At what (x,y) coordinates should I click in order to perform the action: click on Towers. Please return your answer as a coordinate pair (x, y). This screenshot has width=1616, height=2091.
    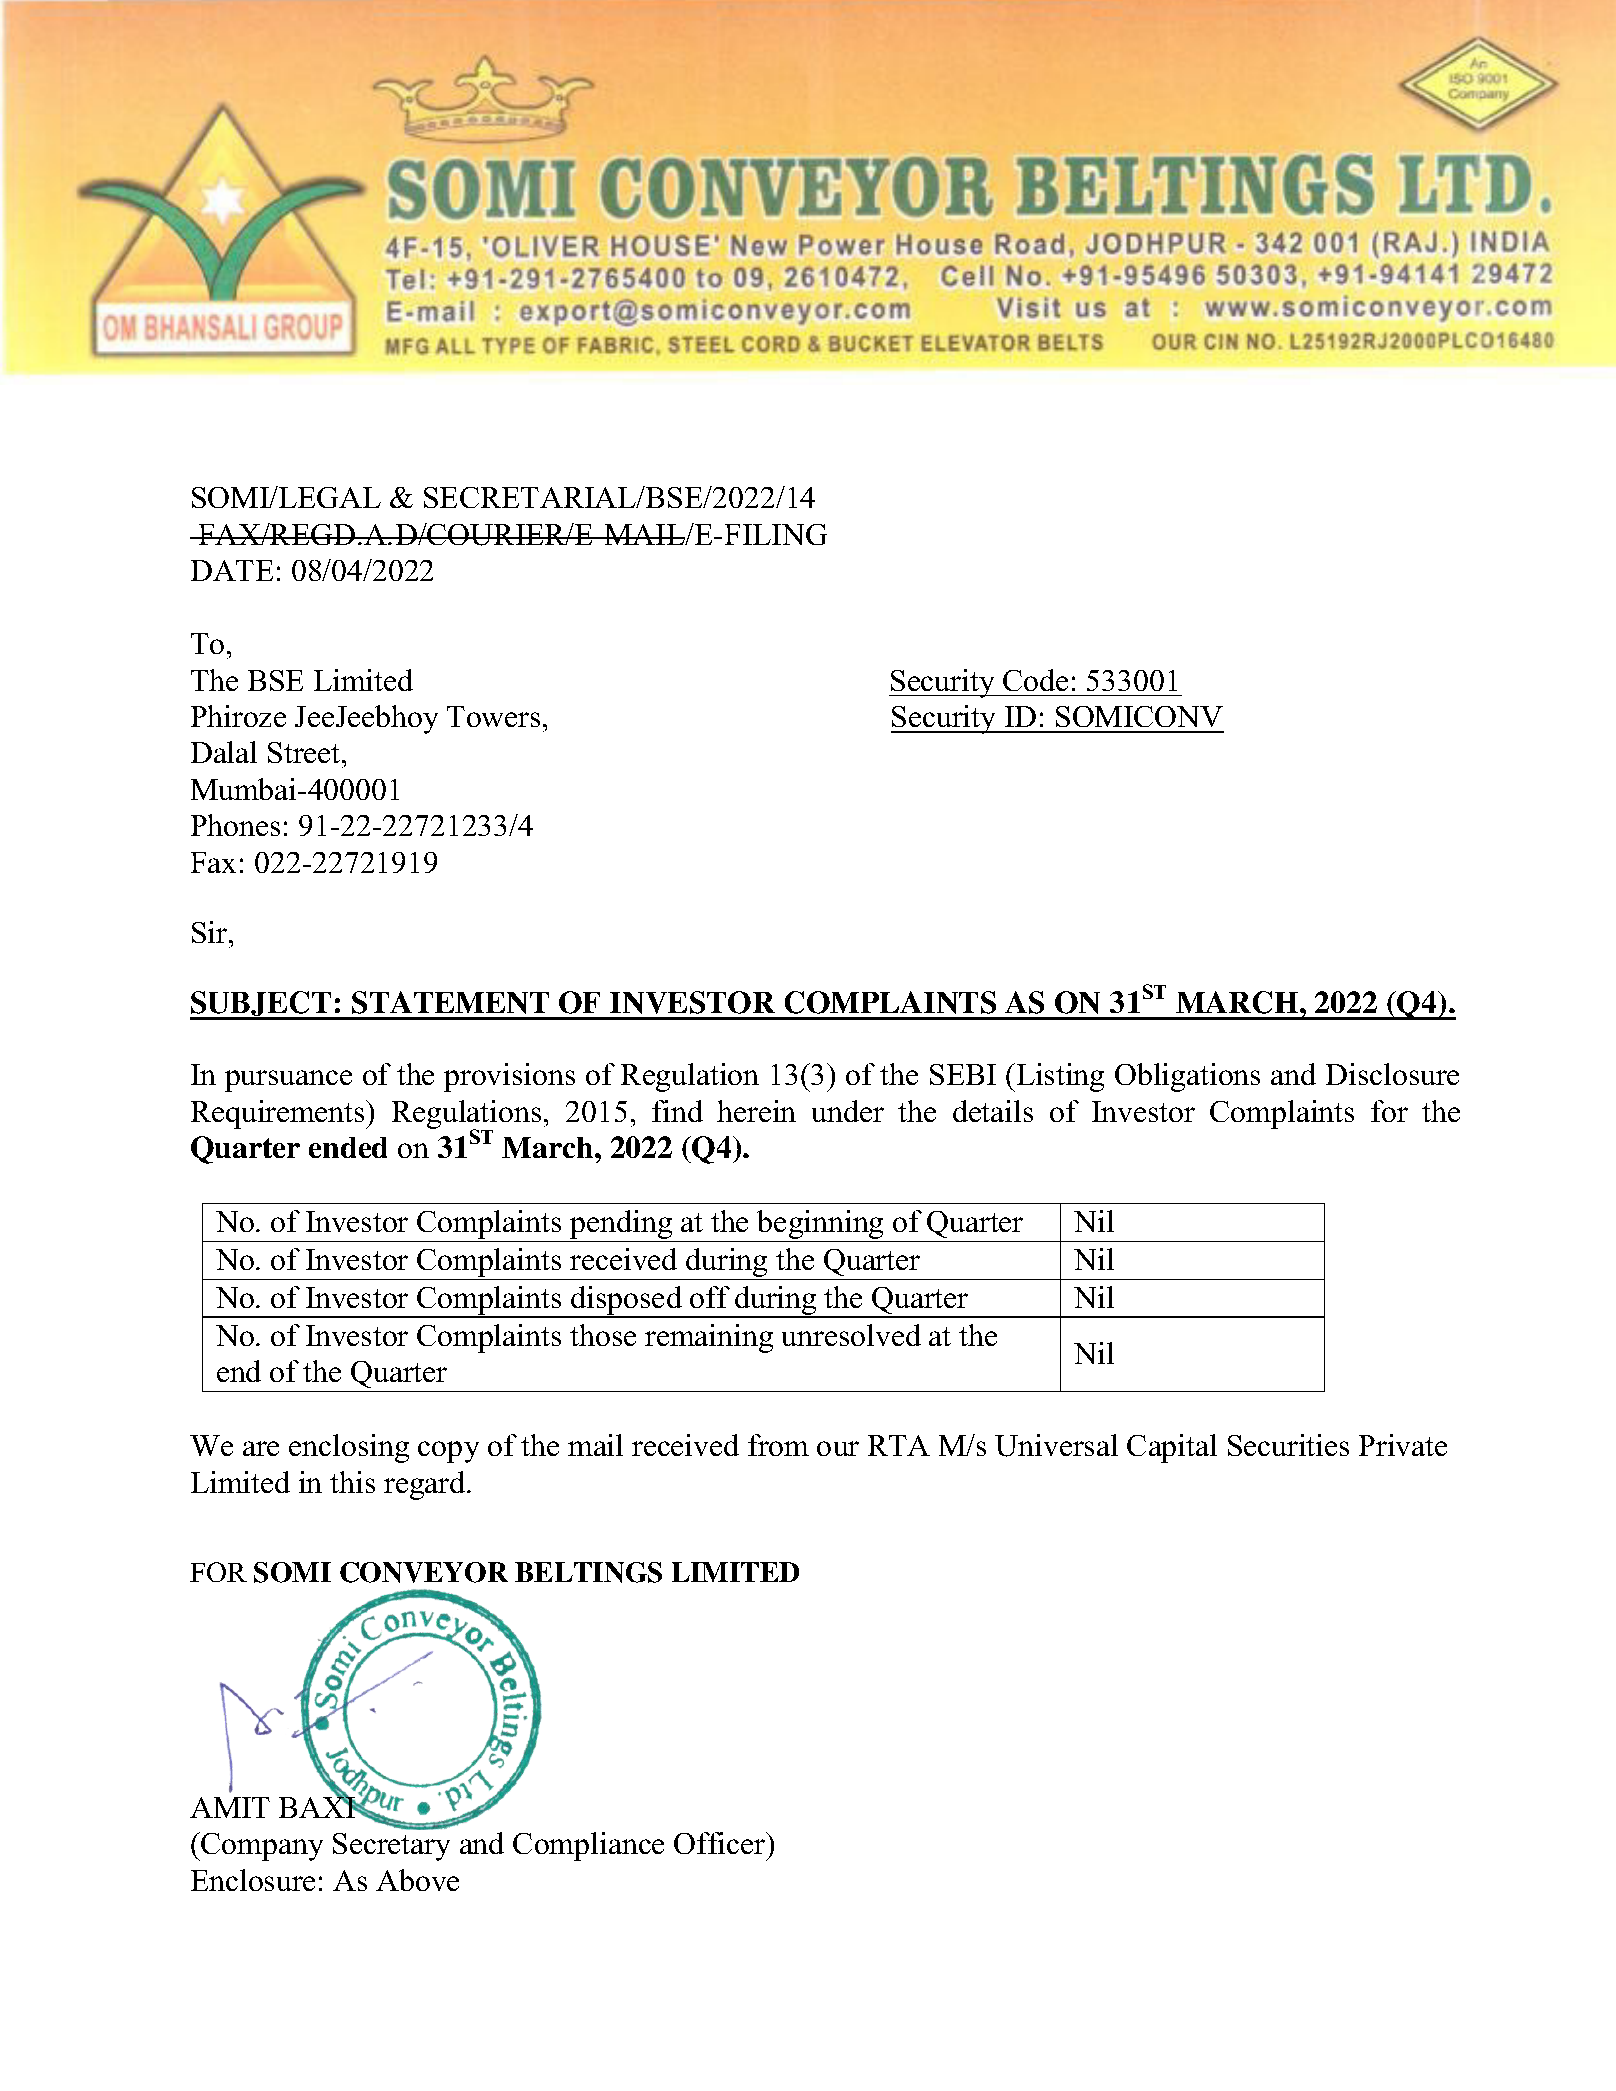
    Looking at the image, I should click on (493, 716).
